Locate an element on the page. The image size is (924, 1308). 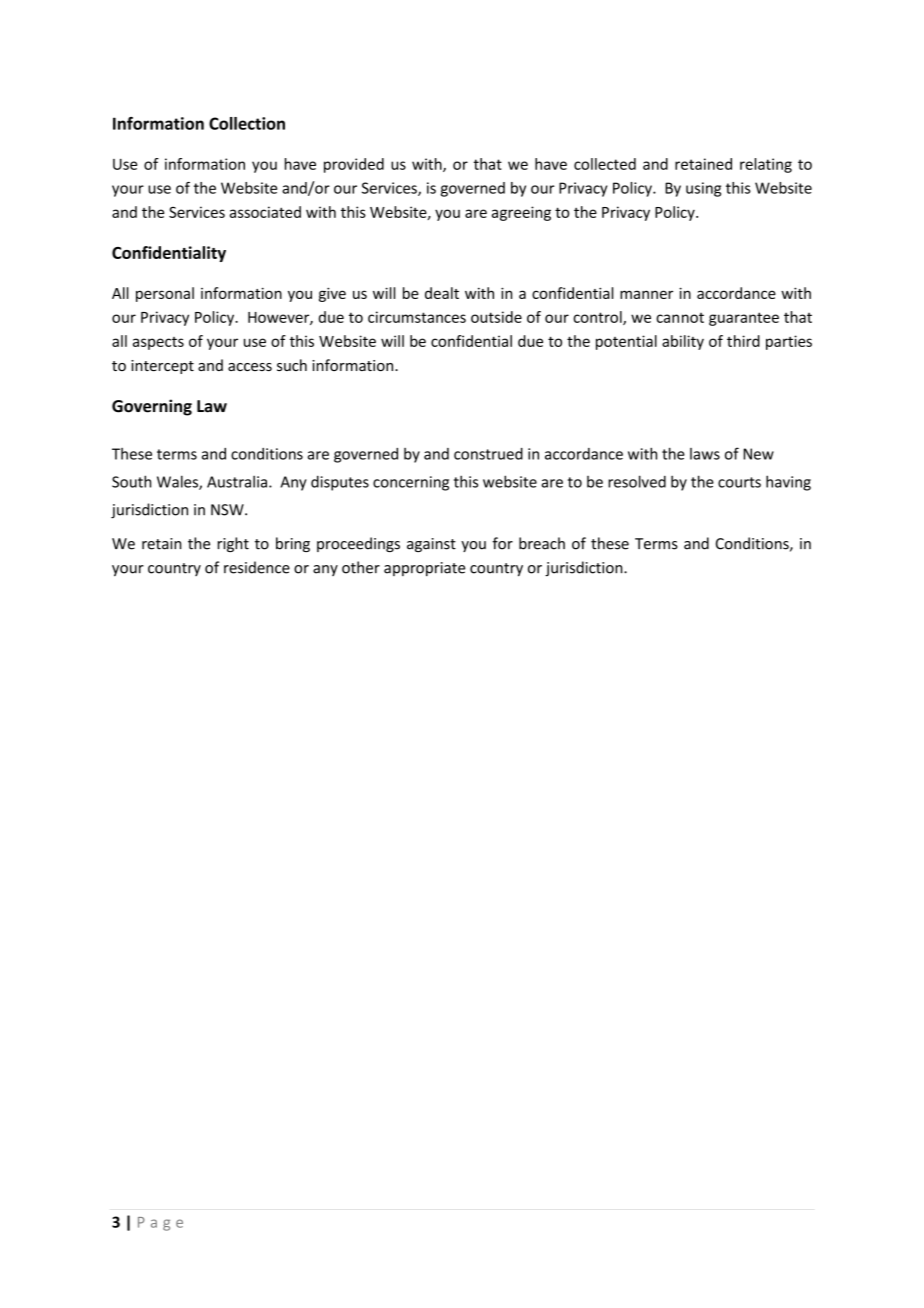
provided is located at coordinates (354, 165).
